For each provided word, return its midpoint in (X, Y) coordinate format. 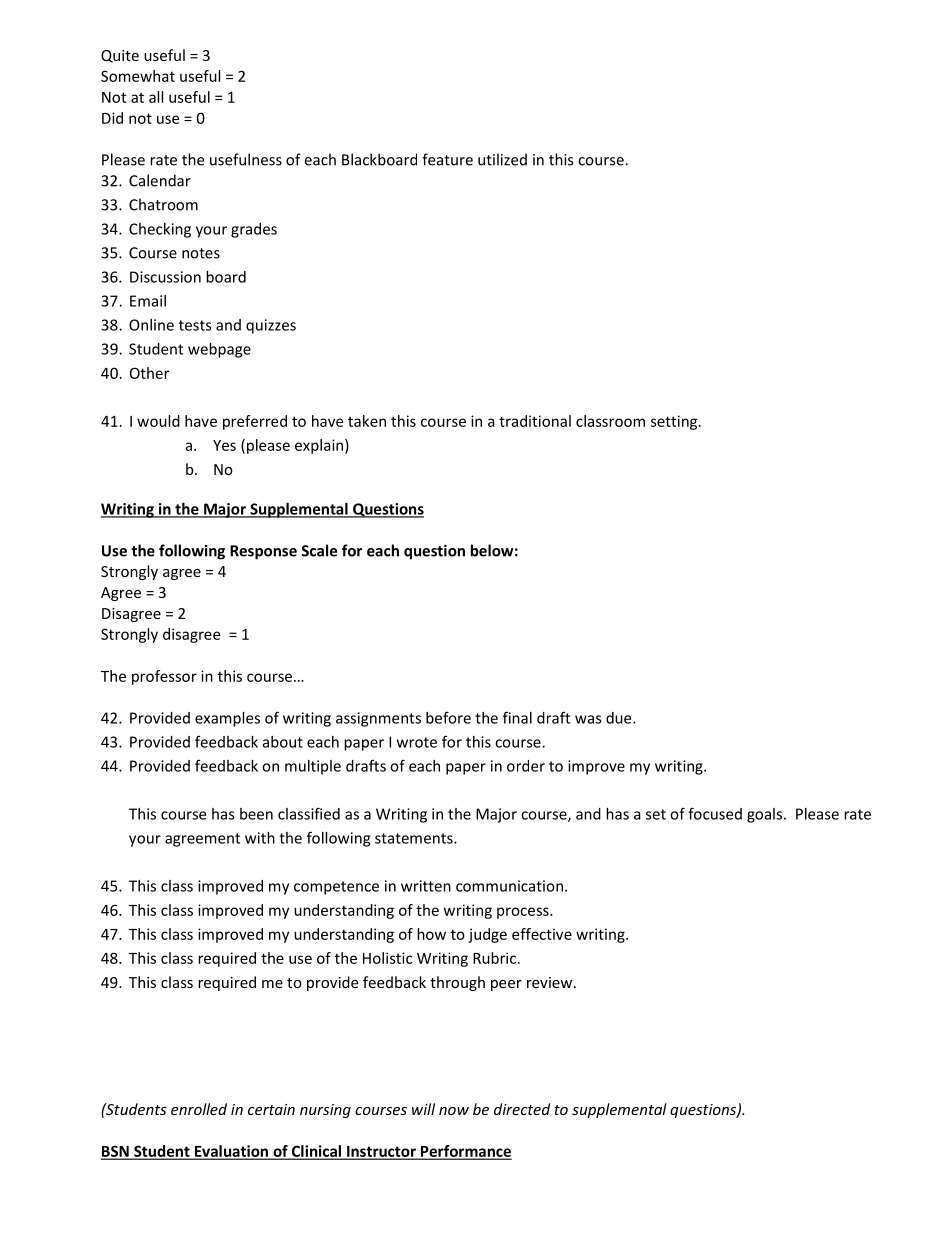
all (156, 97)
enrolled (199, 1109)
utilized (502, 159)
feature (447, 159)
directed (522, 1109)
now (454, 1111)
